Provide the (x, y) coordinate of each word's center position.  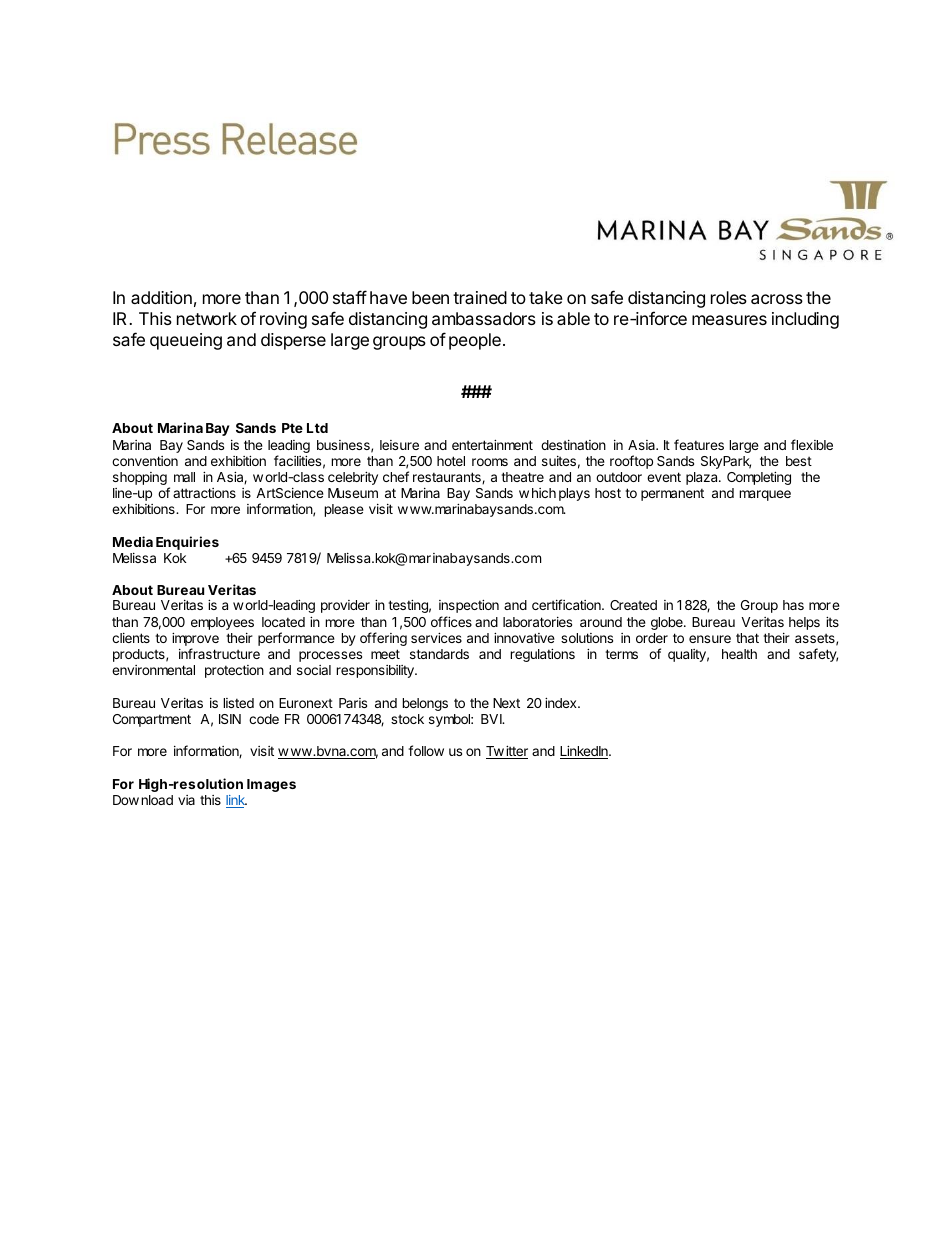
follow (426, 750)
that (747, 638)
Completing (759, 478)
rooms (490, 462)
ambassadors (484, 318)
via (186, 800)
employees (222, 623)
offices (451, 621)
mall (184, 477)
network (207, 318)
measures (729, 320)
